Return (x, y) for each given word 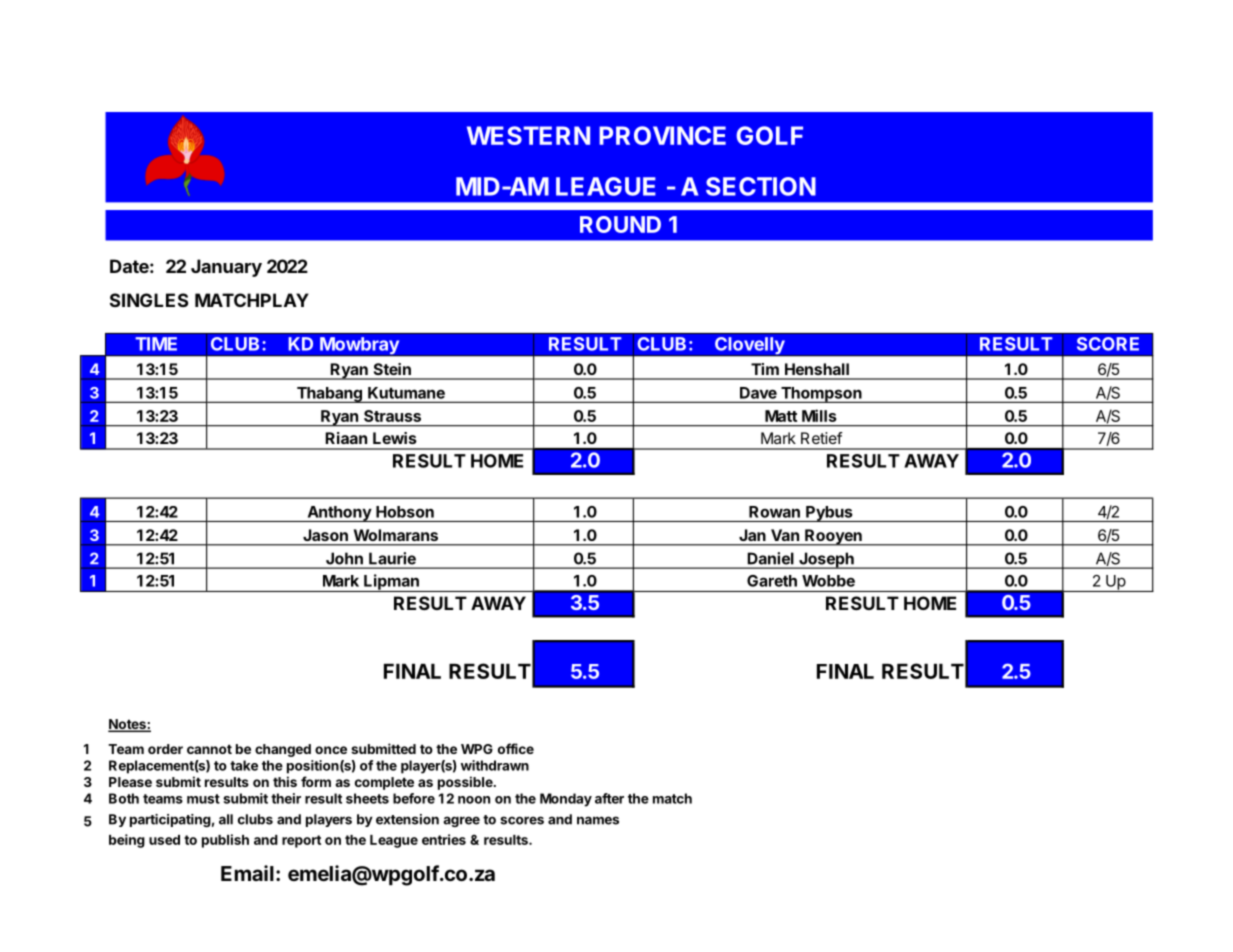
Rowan (774, 512)
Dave (758, 393)
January (226, 268)
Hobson (405, 512)
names (598, 820)
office (516, 748)
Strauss (392, 416)
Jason (325, 535)
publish (225, 841)
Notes (128, 725)
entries (444, 839)
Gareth (772, 581)
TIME (156, 344)
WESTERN (528, 135)
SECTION (761, 186)
